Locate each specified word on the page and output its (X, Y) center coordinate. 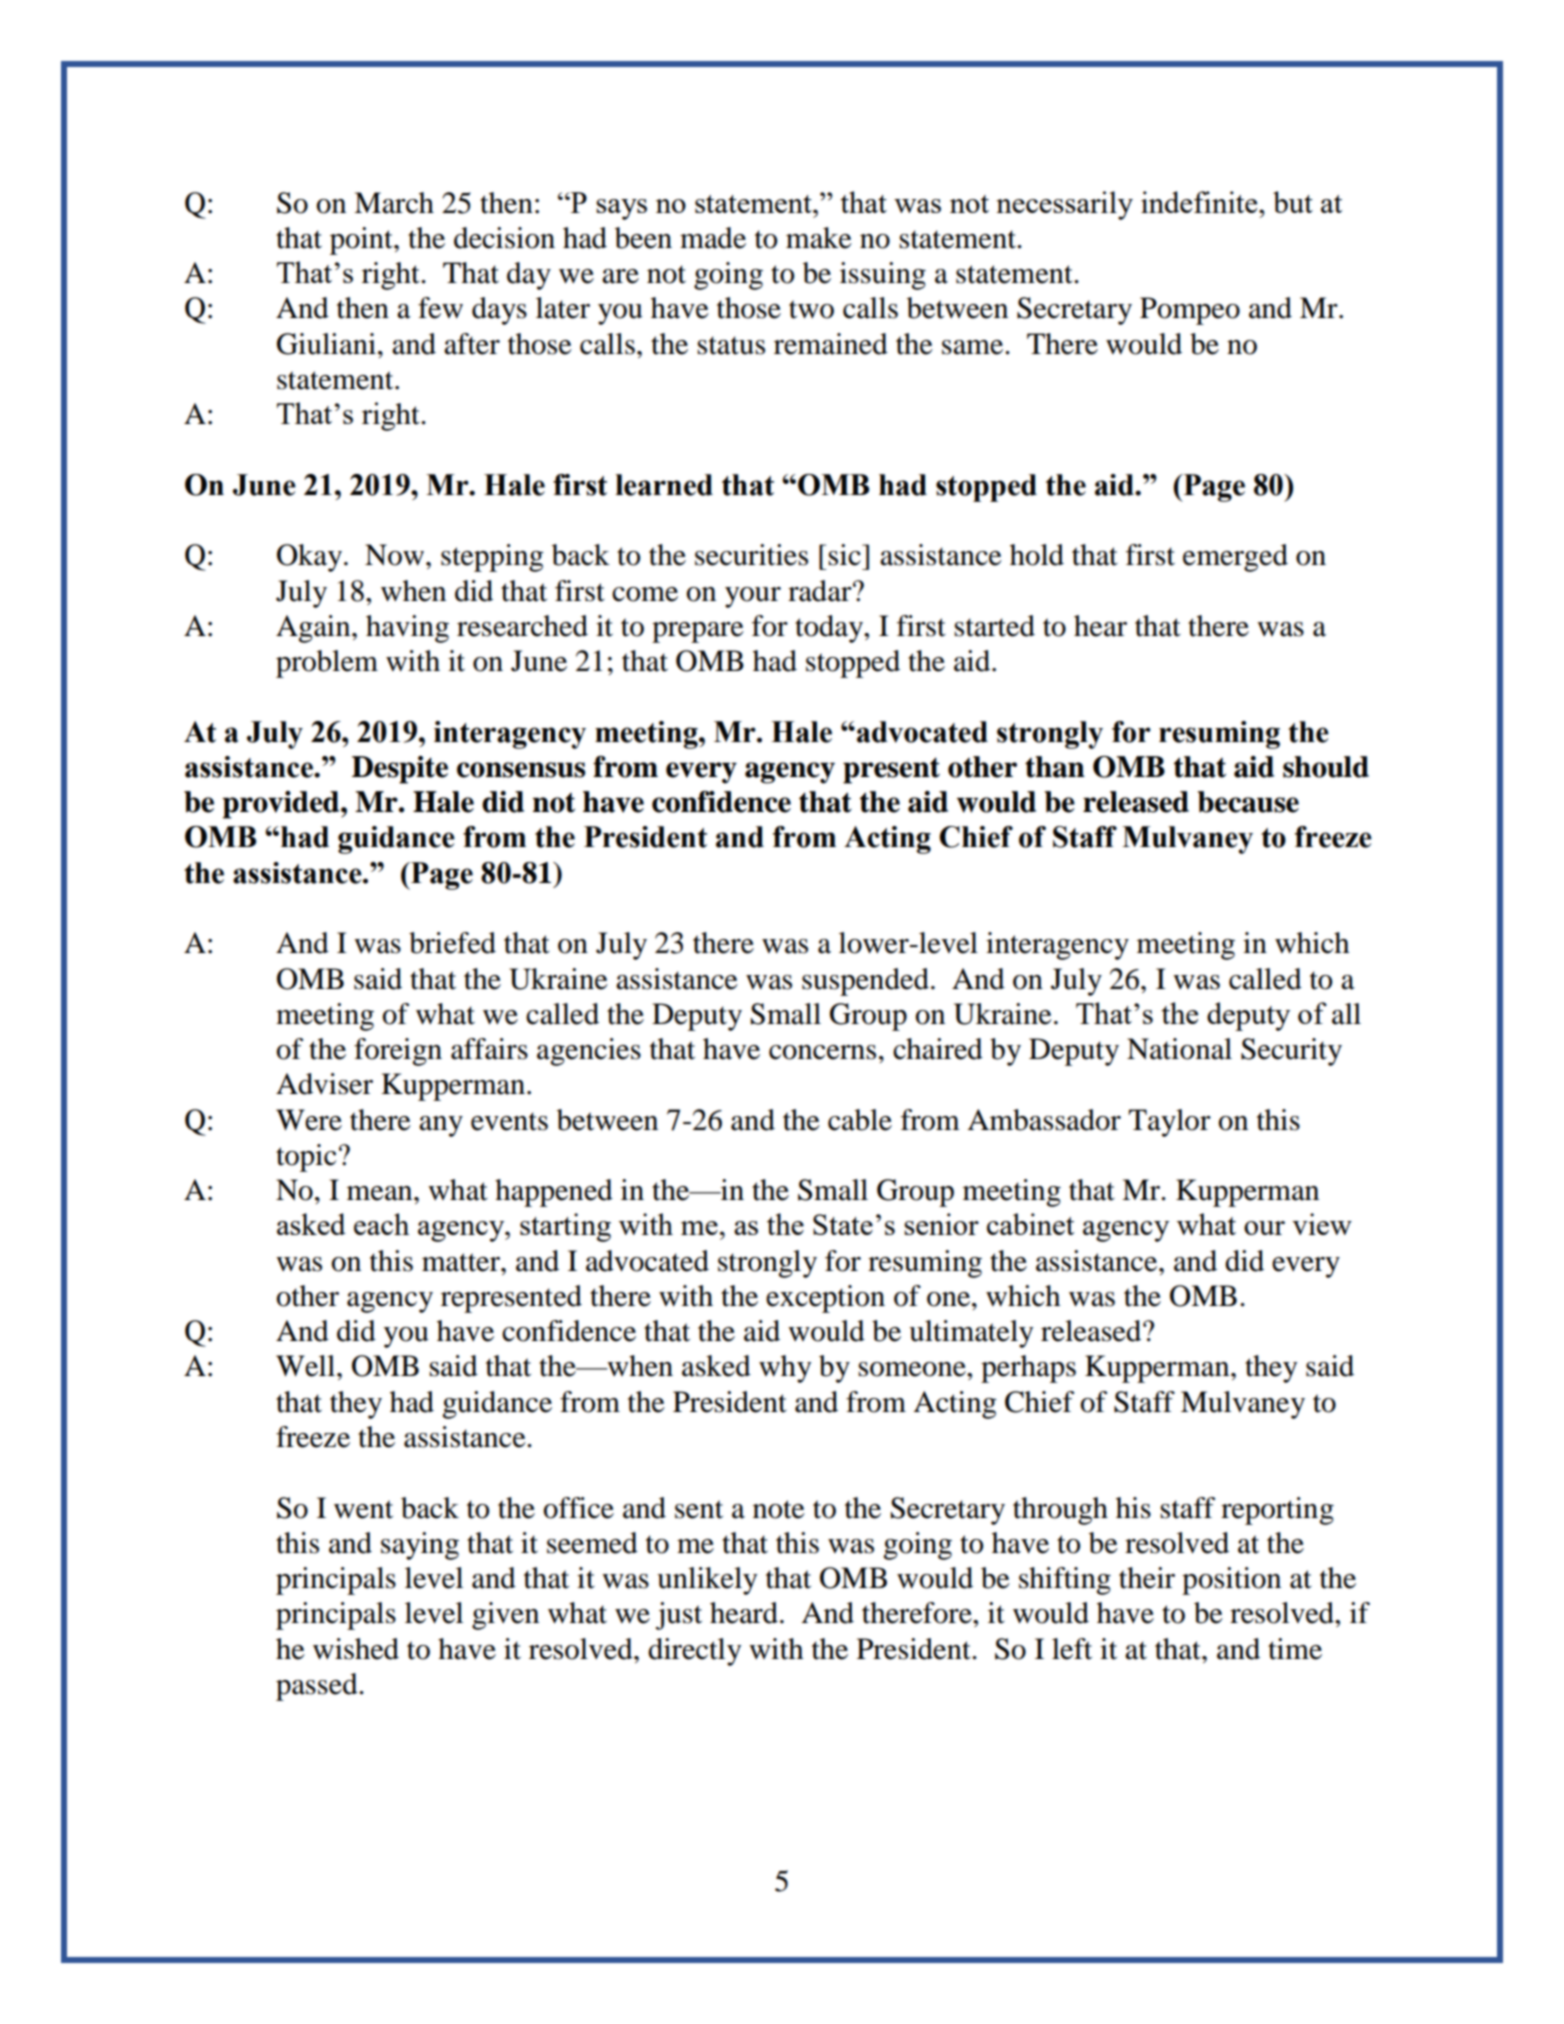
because (1248, 802)
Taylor (1169, 1123)
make (819, 238)
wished (356, 1649)
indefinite (1200, 202)
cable (860, 1120)
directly (694, 1652)
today (830, 629)
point (362, 241)
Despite (400, 770)
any (441, 1126)
